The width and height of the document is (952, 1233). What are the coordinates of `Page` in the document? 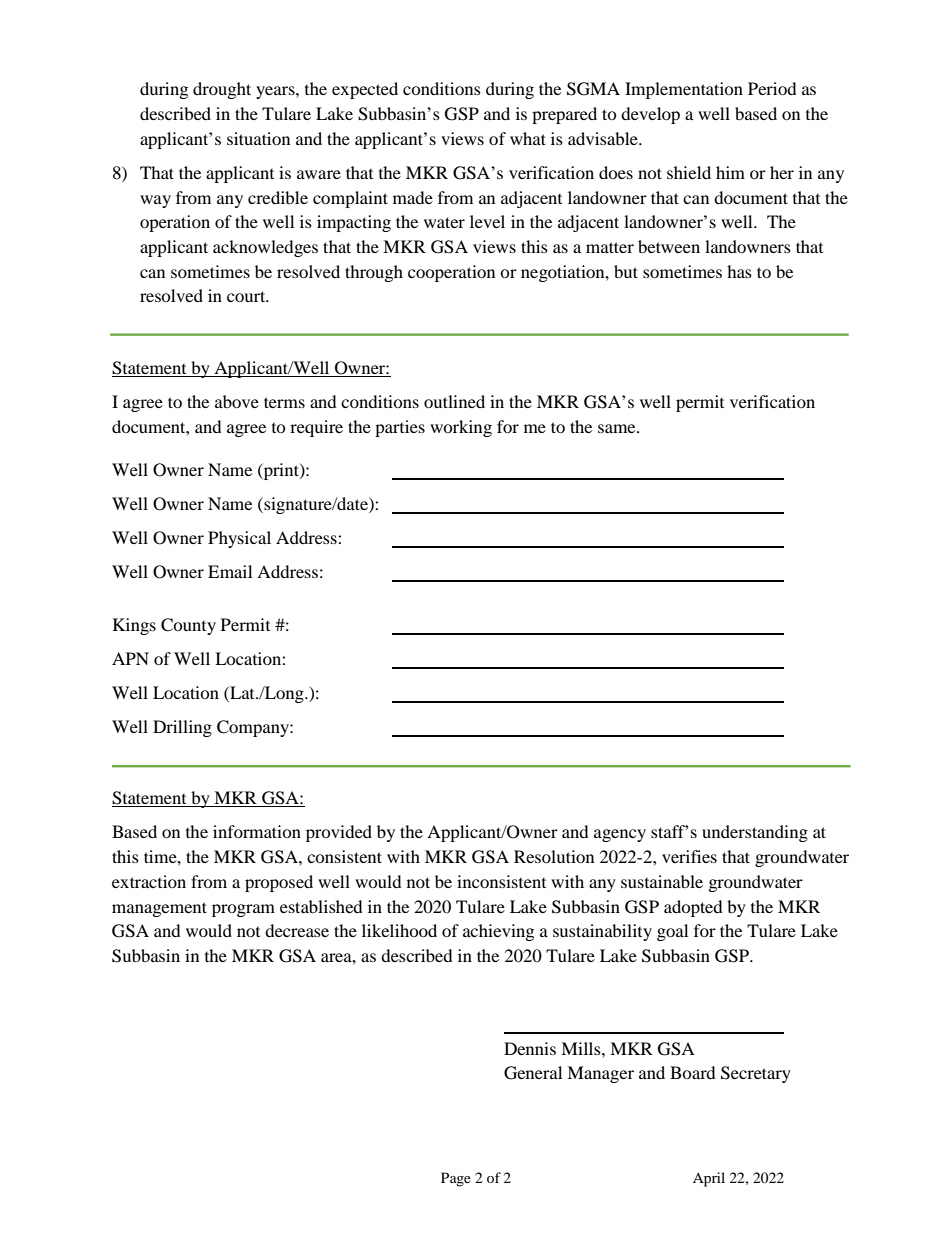 It's located at (456, 1179).
